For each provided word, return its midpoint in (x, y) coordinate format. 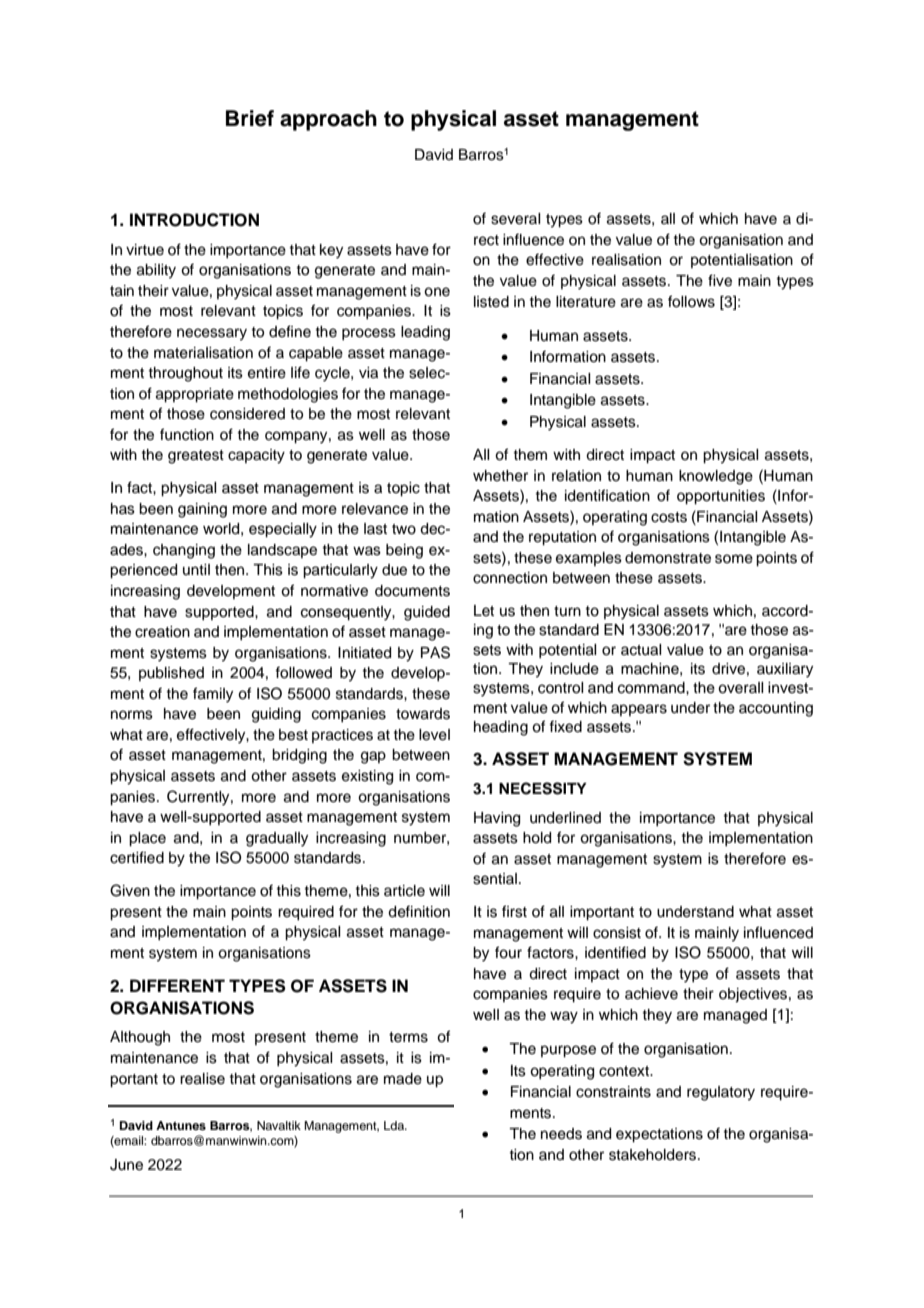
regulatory (721, 1093)
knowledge (716, 477)
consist (617, 933)
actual (641, 650)
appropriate (195, 395)
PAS (435, 652)
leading (425, 333)
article (404, 891)
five (720, 280)
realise (202, 1079)
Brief (250, 118)
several (515, 219)
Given (130, 890)
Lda (395, 1125)
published (171, 674)
